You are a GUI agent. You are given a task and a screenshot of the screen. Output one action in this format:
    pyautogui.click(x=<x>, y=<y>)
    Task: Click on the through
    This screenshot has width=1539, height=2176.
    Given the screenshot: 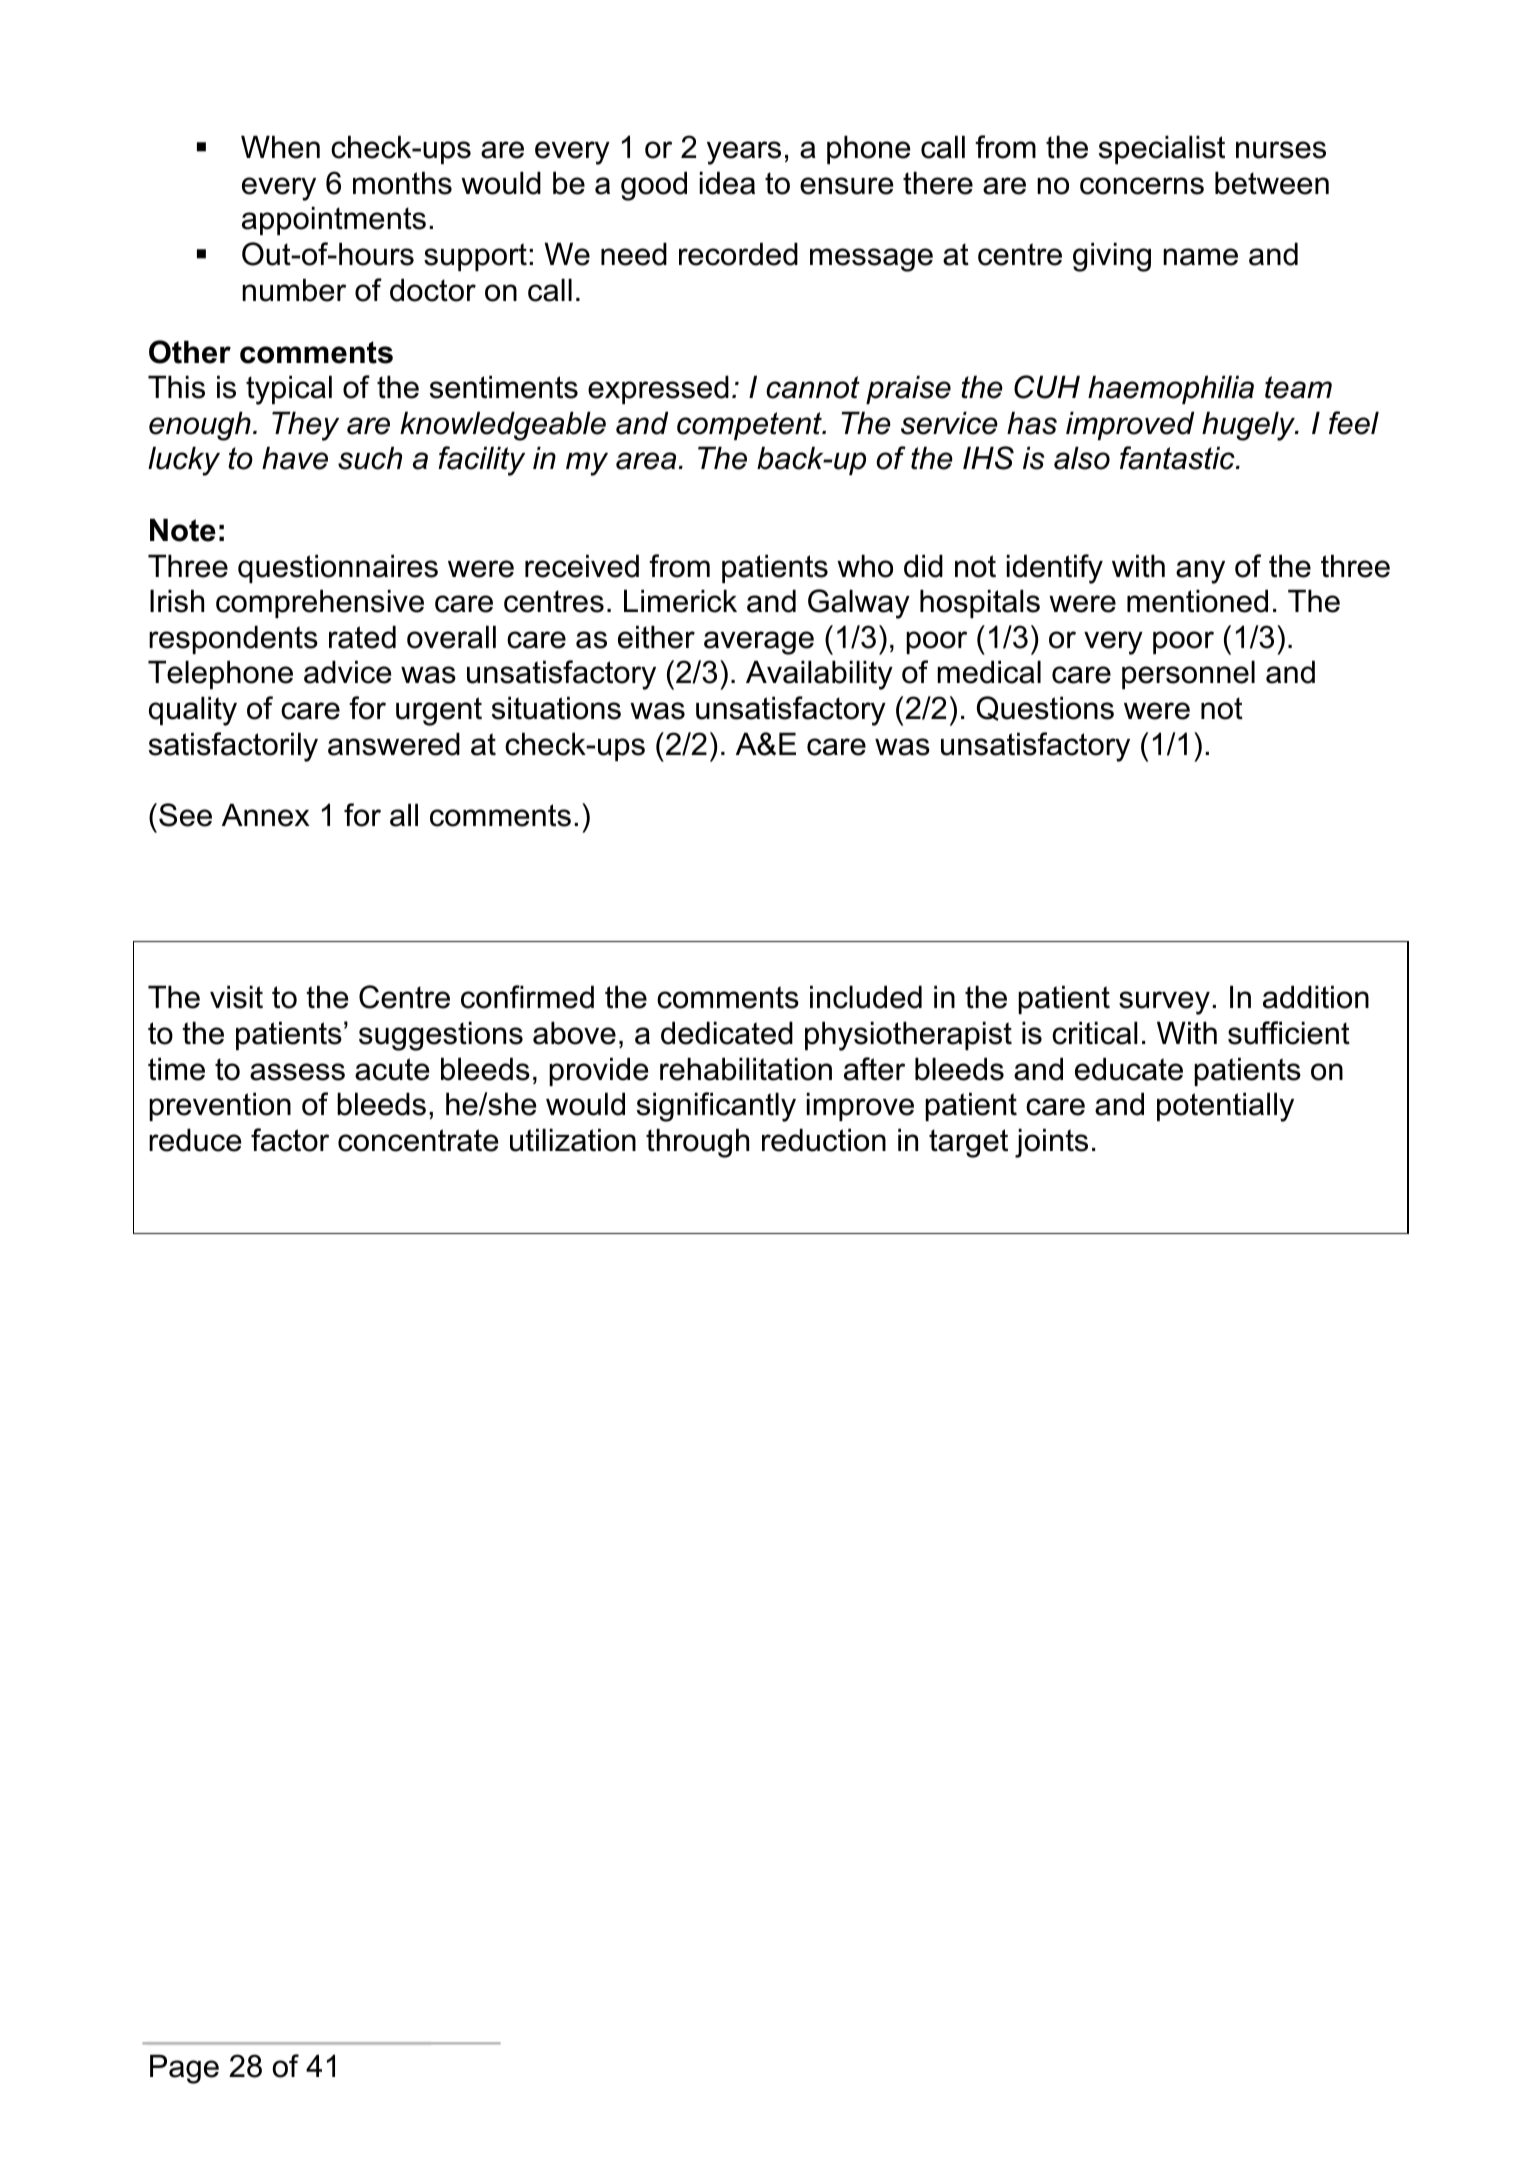 What is the action you would take?
    pyautogui.click(x=697, y=1143)
